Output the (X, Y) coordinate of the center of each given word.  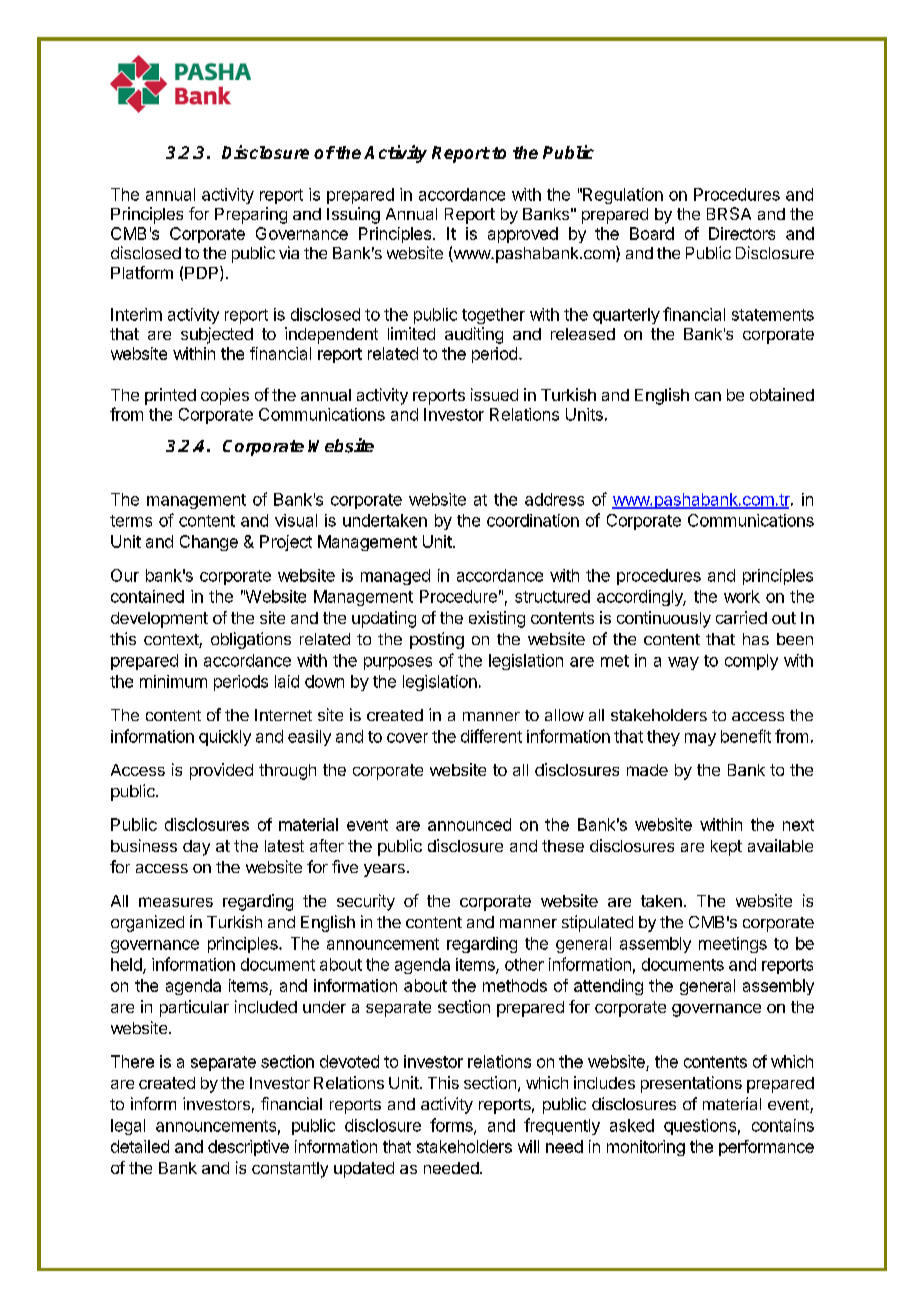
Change (209, 543)
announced (469, 824)
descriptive (248, 1148)
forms (452, 1126)
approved (523, 235)
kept (726, 848)
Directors (742, 233)
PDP (203, 273)
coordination (533, 520)
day (196, 848)
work (742, 596)
